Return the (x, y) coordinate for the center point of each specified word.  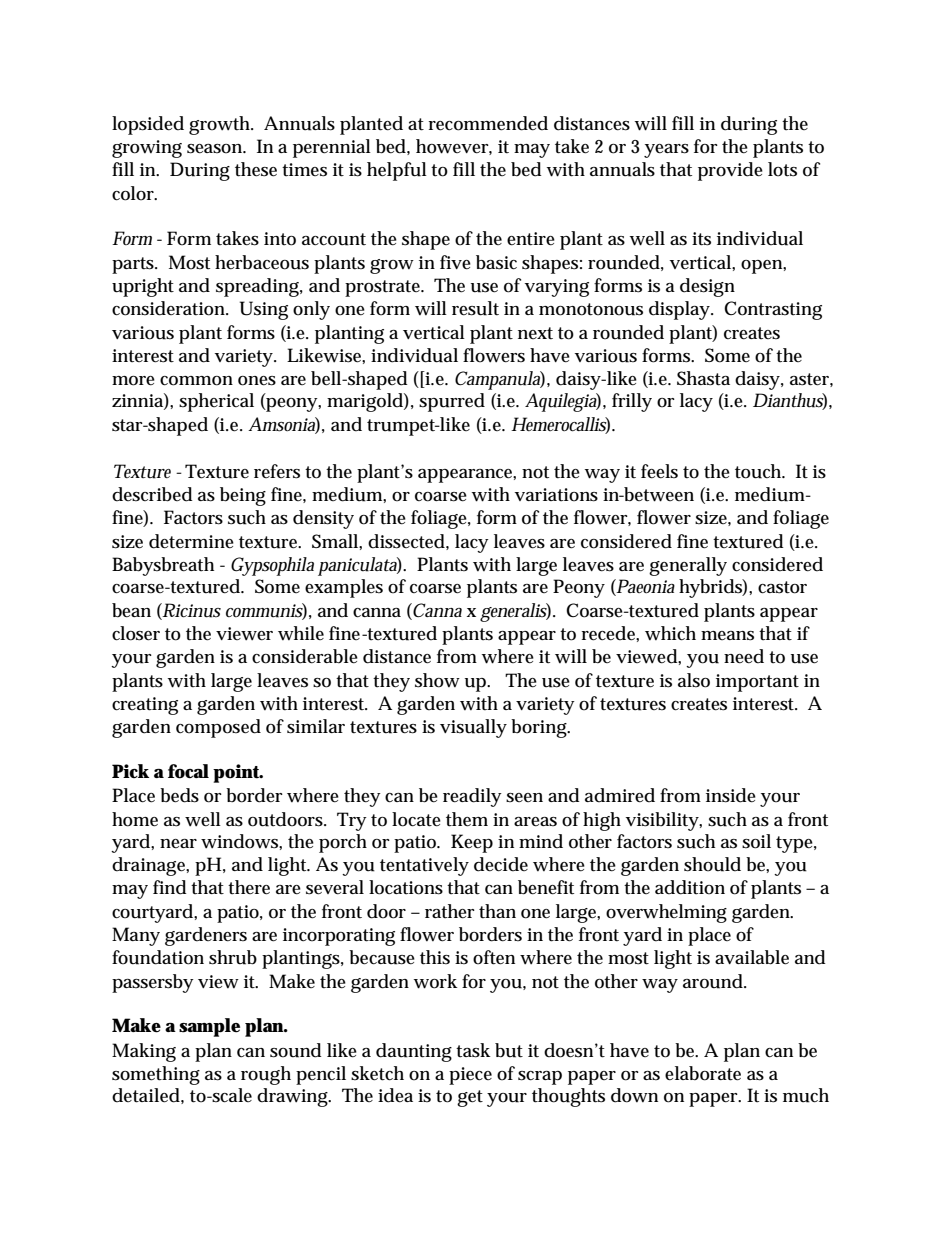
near (178, 844)
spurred (452, 402)
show (437, 680)
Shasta (703, 378)
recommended (488, 123)
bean (131, 610)
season (215, 149)
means (727, 636)
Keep (472, 843)
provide (730, 171)
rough (266, 1075)
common (196, 381)
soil (756, 841)
